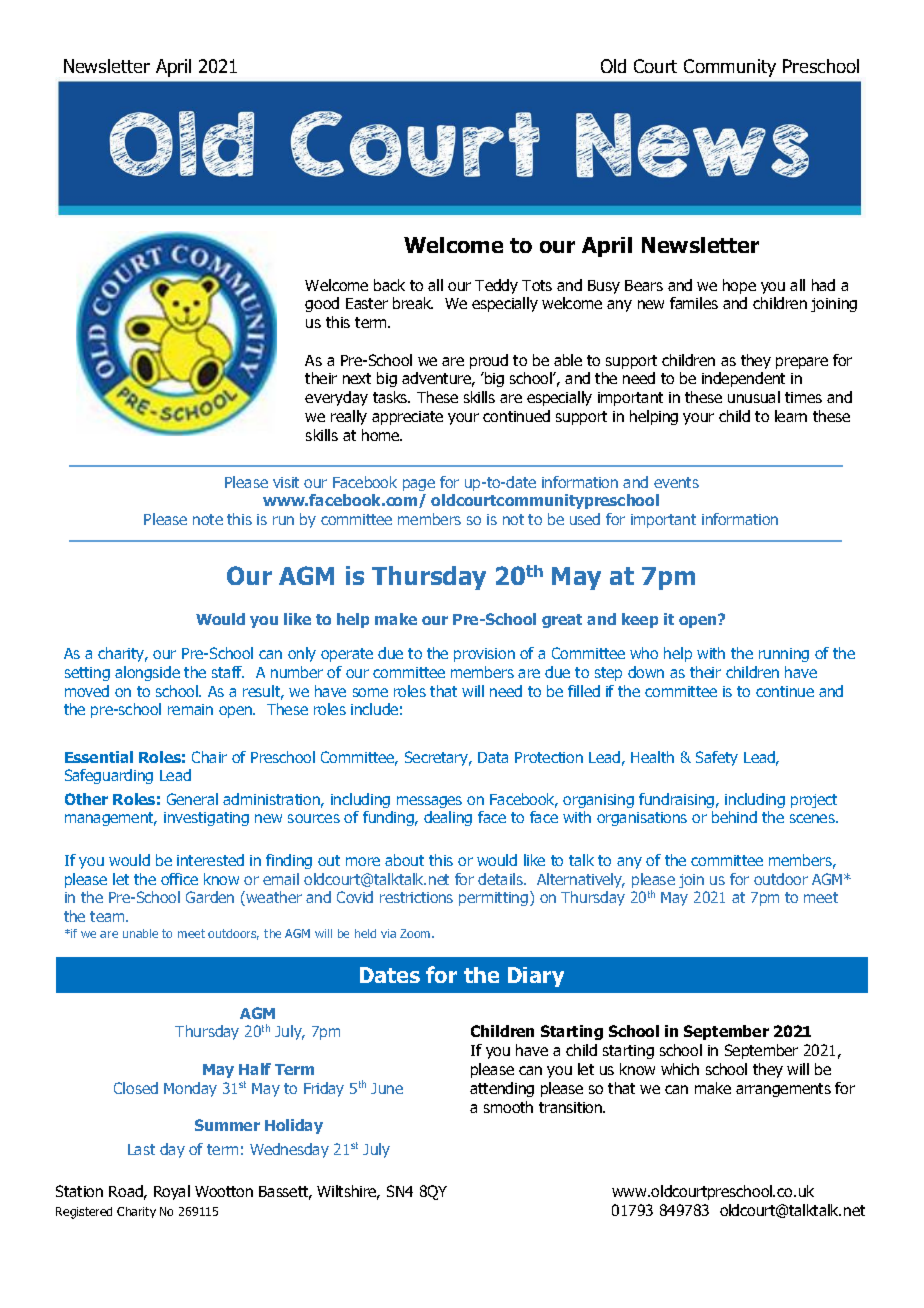 Image resolution: width=924 pixels, height=1308 pixels. What do you see at coordinates (717, 758) in the screenshot?
I see `Safety` at bounding box center [717, 758].
